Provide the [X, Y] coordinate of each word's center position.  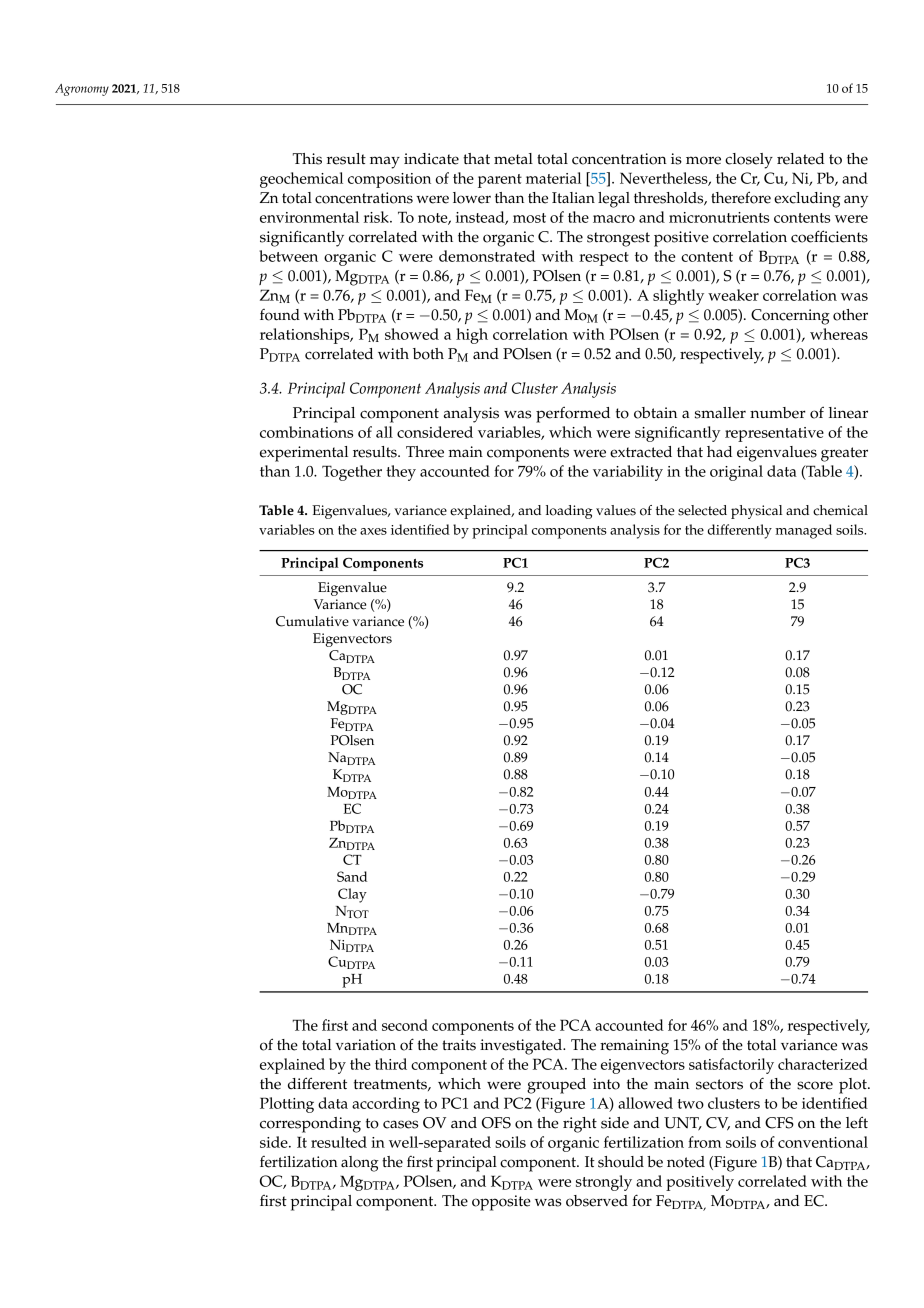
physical [756, 512]
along [360, 1164]
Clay [352, 895]
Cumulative [312, 621]
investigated [522, 1047]
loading [569, 512]
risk [377, 217]
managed [803, 531]
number [778, 413]
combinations [306, 432]
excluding [807, 200]
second [405, 1025]
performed [573, 414]
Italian [573, 197]
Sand [352, 876]
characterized [823, 1064]
